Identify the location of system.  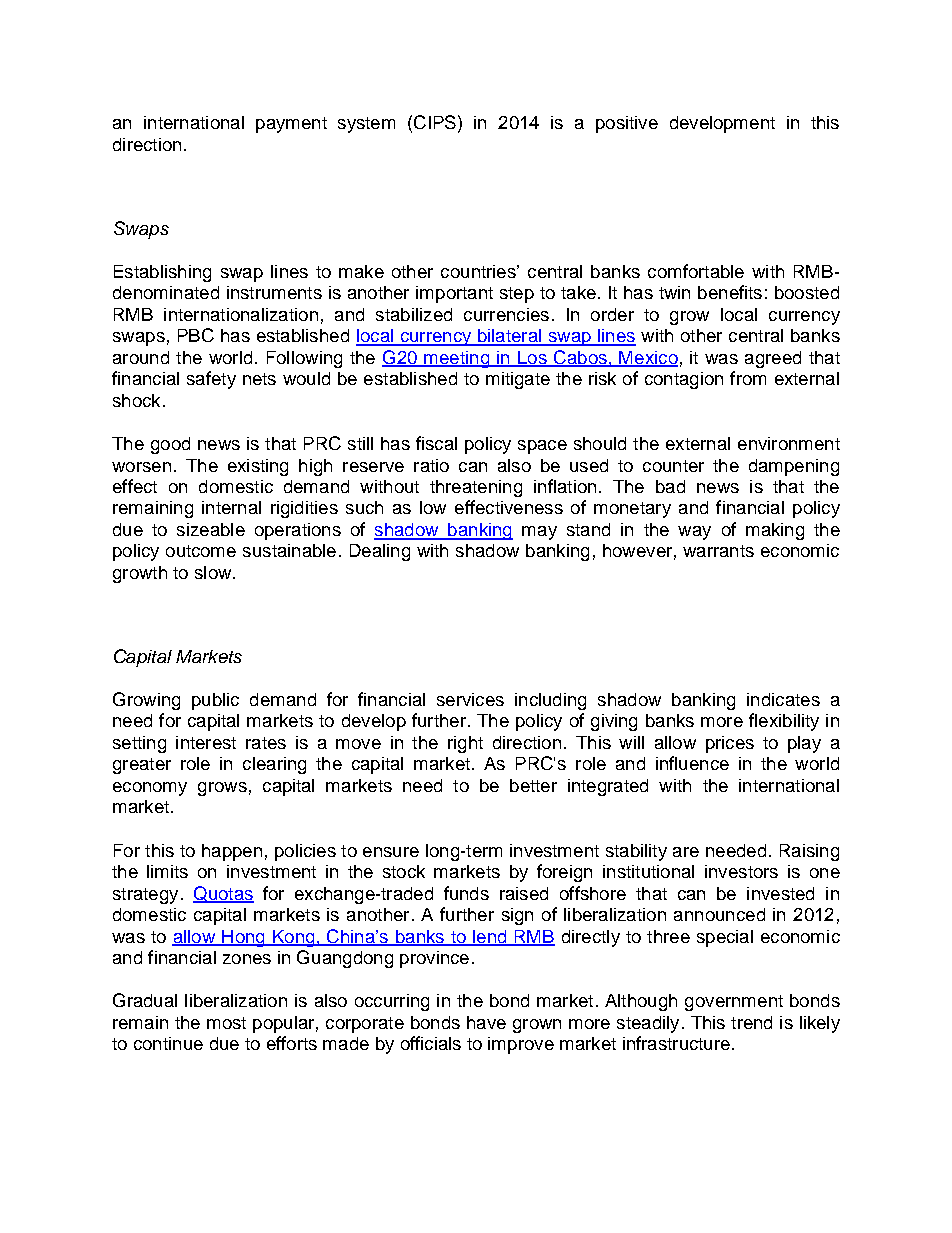
(366, 125).
